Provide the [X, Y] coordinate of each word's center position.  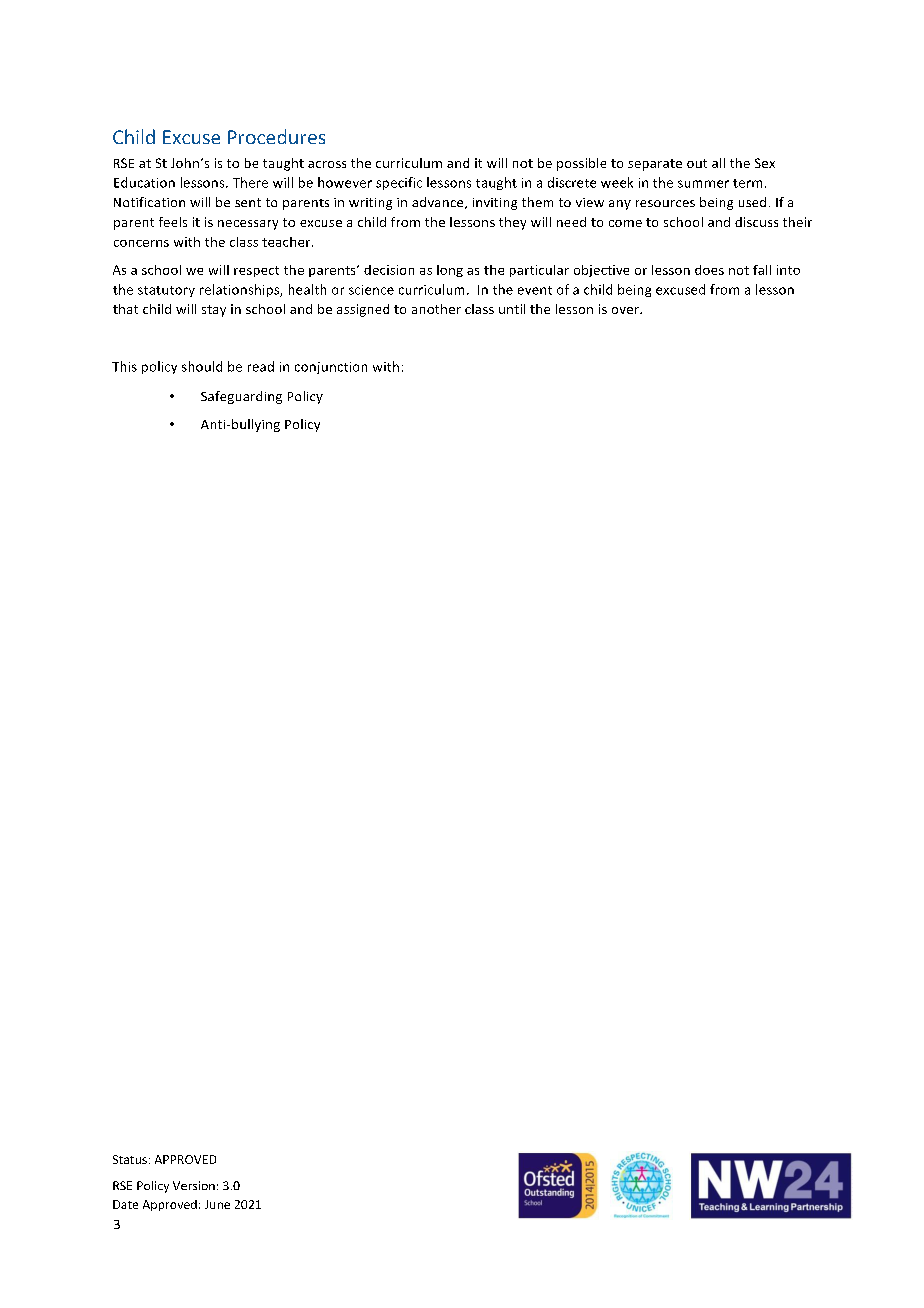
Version [194, 1185]
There [250, 182]
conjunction [331, 368]
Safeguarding [241, 397]
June [217, 1204]
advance [439, 203]
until [512, 309]
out [697, 163]
